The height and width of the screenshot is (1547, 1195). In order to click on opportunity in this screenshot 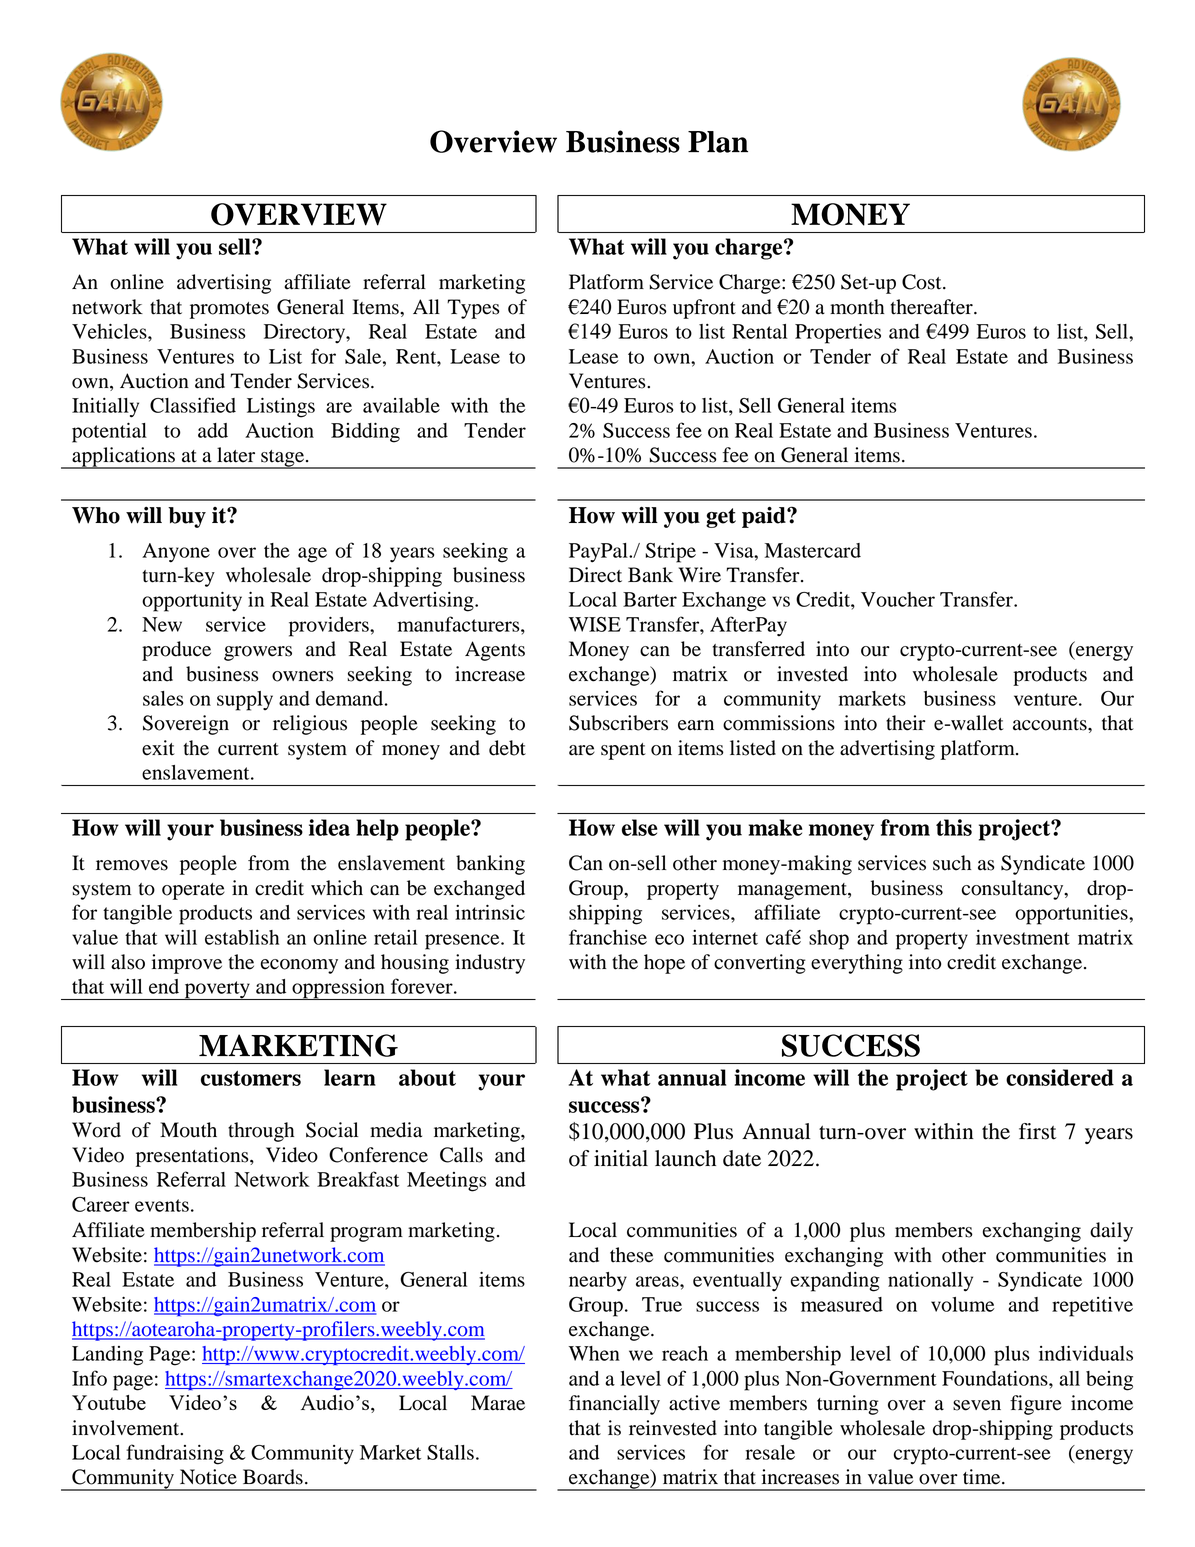, I will do `click(192, 601)`.
